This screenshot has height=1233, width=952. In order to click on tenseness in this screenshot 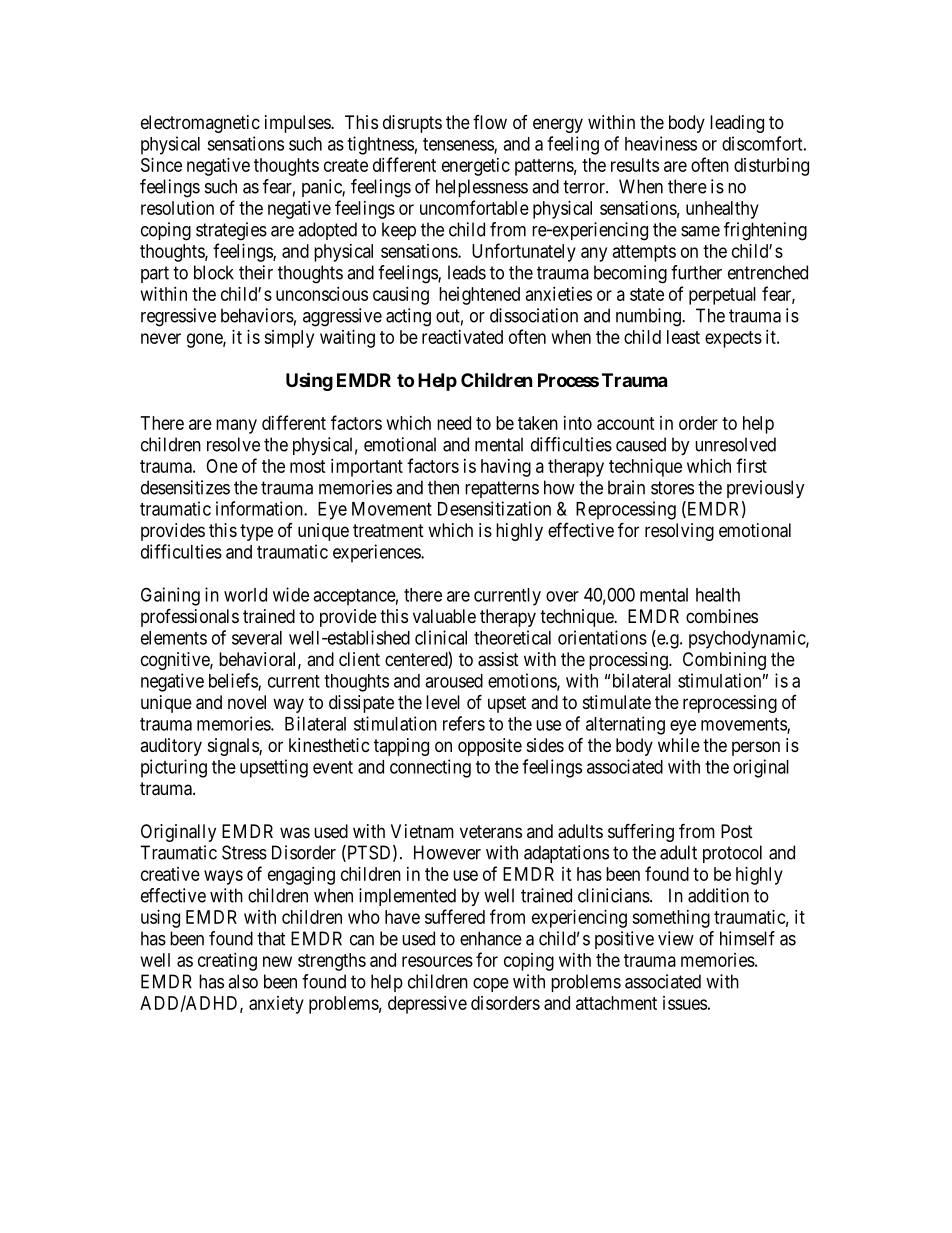, I will do `click(459, 145)`.
